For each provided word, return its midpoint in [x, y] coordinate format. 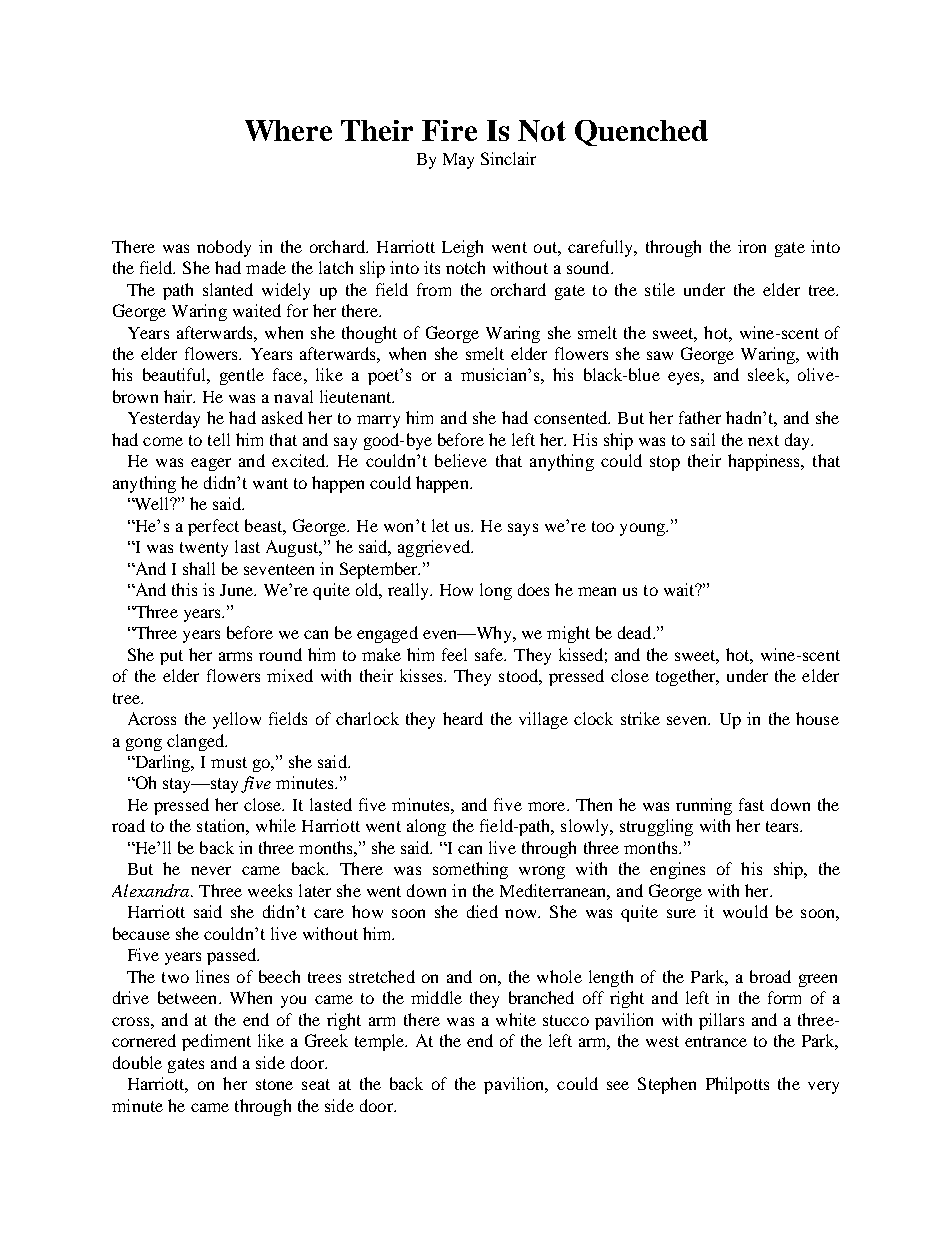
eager [211, 464]
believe [461, 460]
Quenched [641, 133]
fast [751, 804]
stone [274, 1084]
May [458, 161]
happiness [765, 462]
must [229, 762]
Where [288, 130]
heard [463, 718]
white [516, 1019]
